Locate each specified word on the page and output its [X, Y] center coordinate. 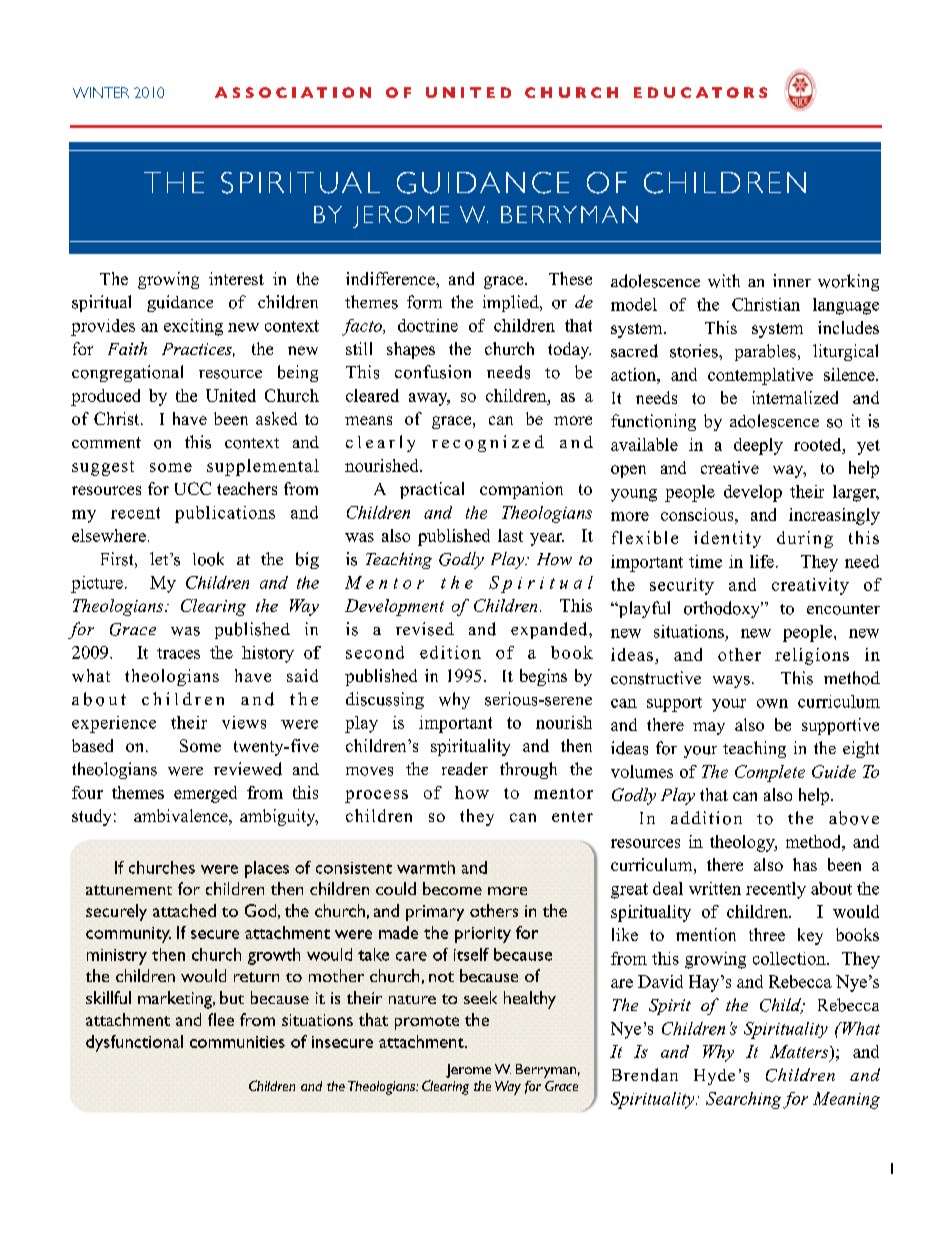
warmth [426, 867]
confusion [433, 372]
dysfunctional [134, 1043]
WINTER [101, 92]
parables [765, 352]
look [208, 559]
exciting [193, 327]
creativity [810, 586]
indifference [391, 278]
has [805, 864]
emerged [205, 794]
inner [792, 280]
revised [425, 629]
